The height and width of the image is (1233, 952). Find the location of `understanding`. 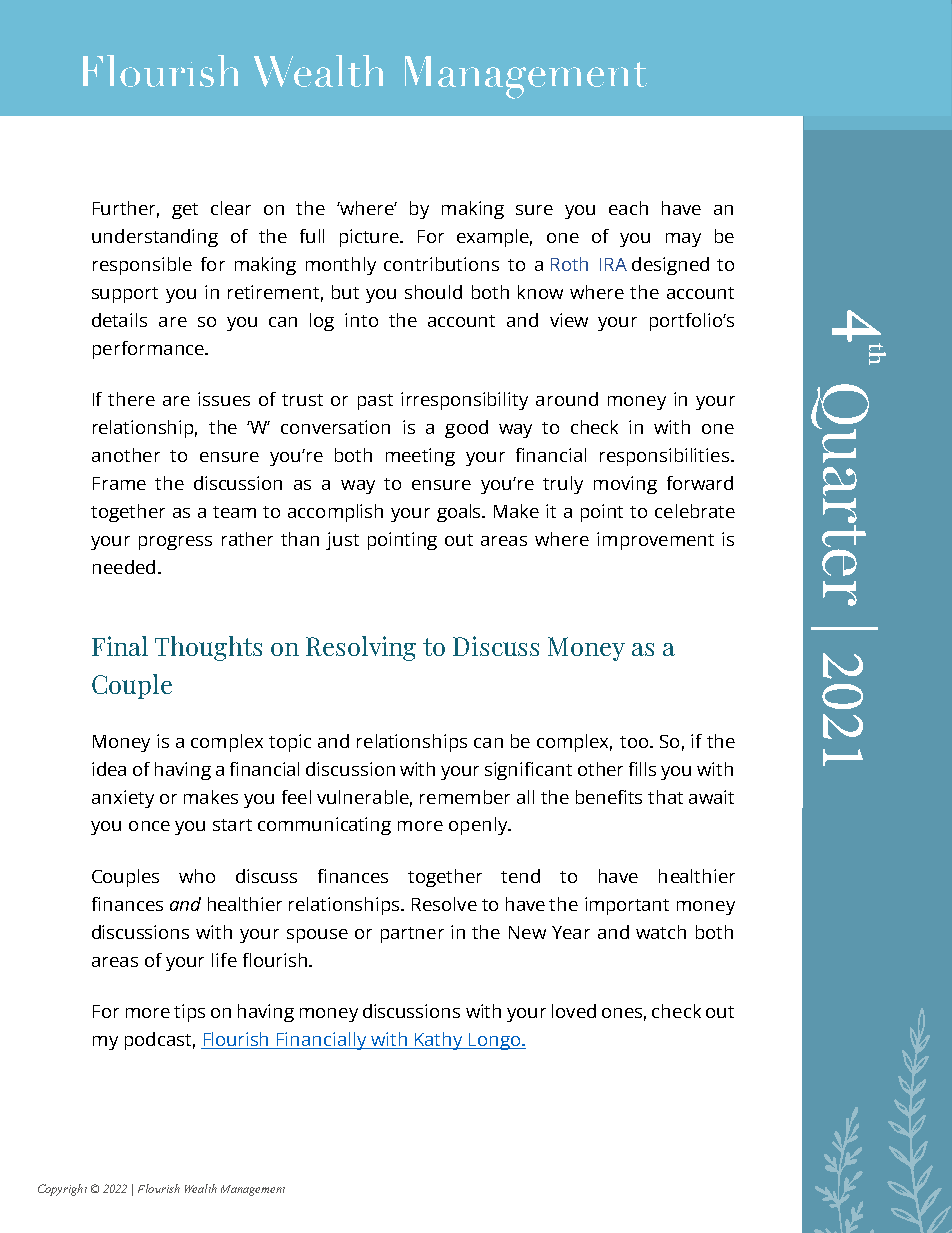

understanding is located at coordinates (155, 238).
